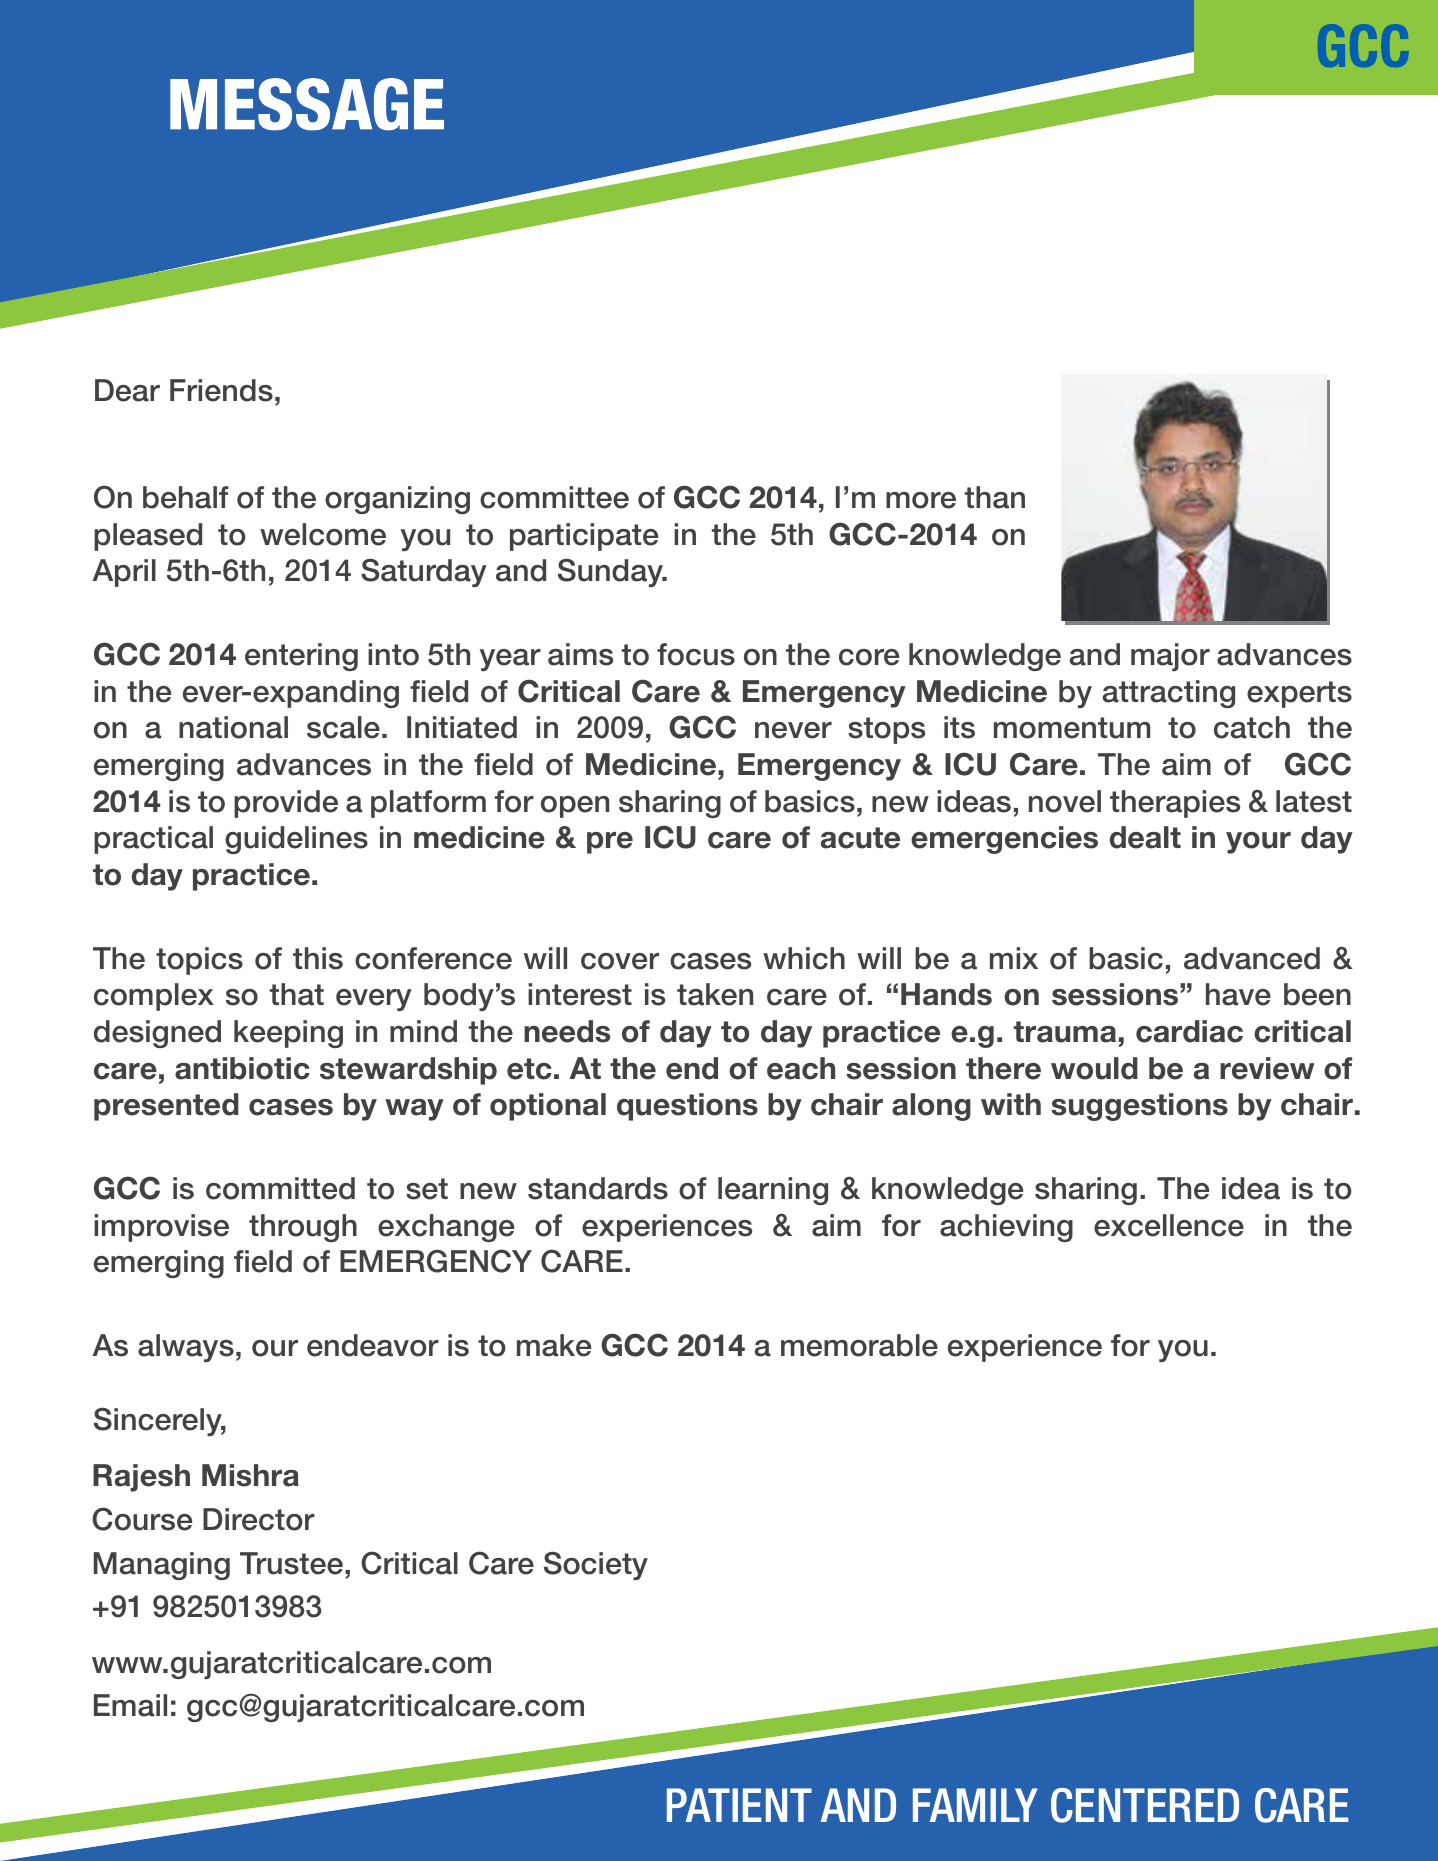 The width and height of the image is (1438, 1861). What do you see at coordinates (995, 497) in the image?
I see `than` at bounding box center [995, 497].
